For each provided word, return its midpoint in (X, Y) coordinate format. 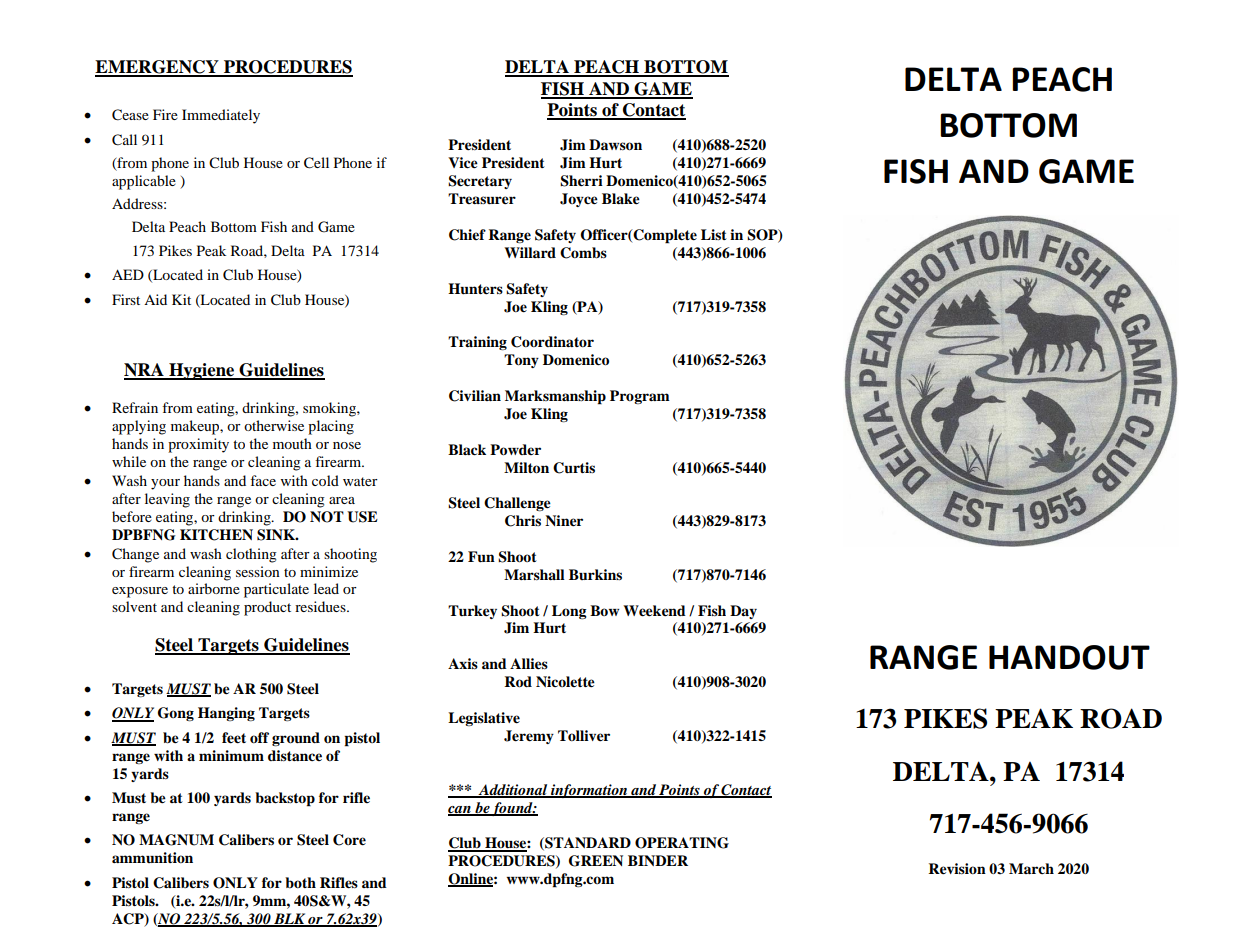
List (714, 234)
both (300, 882)
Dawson (615, 145)
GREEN (596, 861)
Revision (957, 869)
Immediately (221, 116)
